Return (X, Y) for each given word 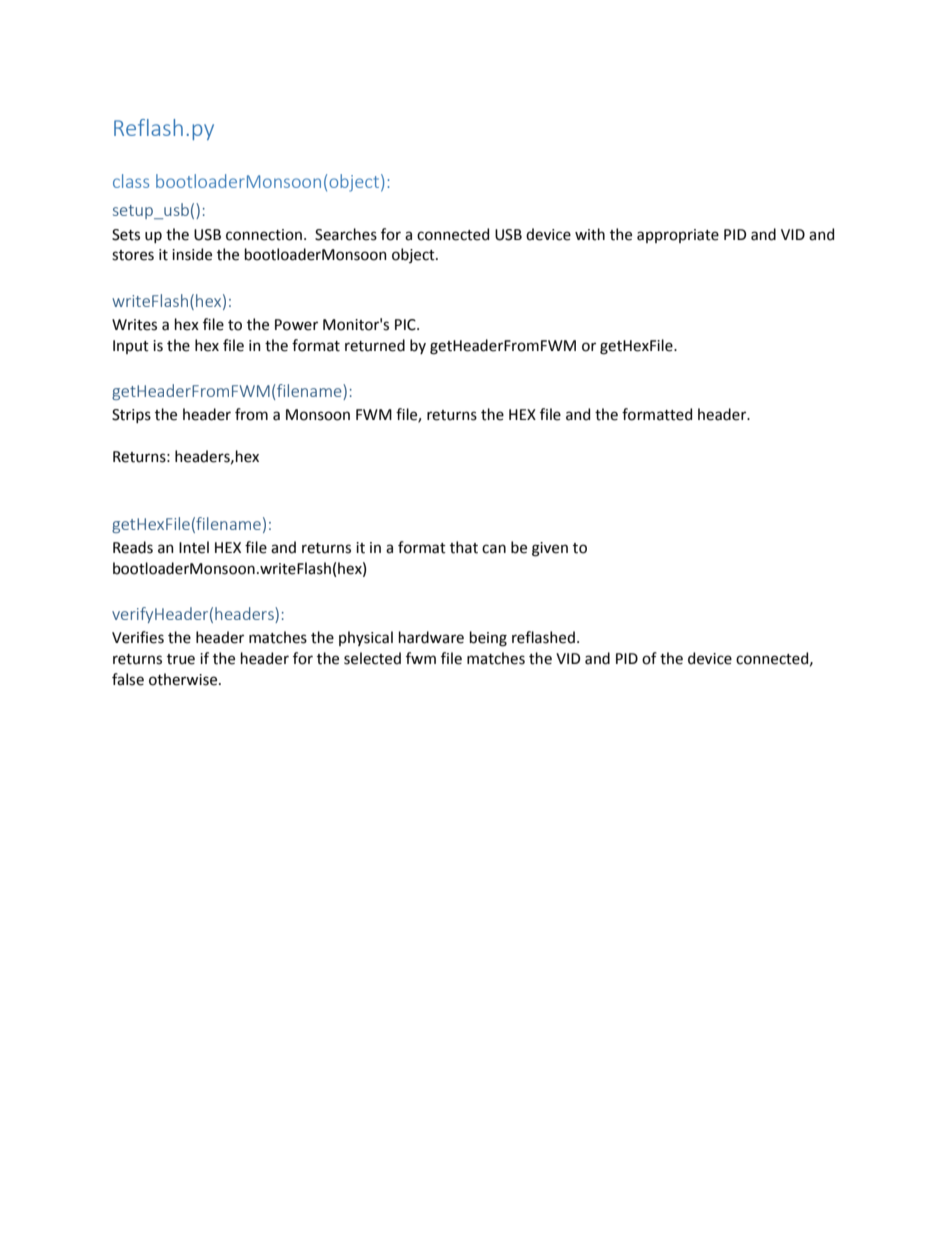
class (131, 181)
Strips (131, 416)
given (550, 549)
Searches (346, 234)
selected (372, 658)
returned (375, 345)
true (181, 659)
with (590, 234)
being (488, 639)
